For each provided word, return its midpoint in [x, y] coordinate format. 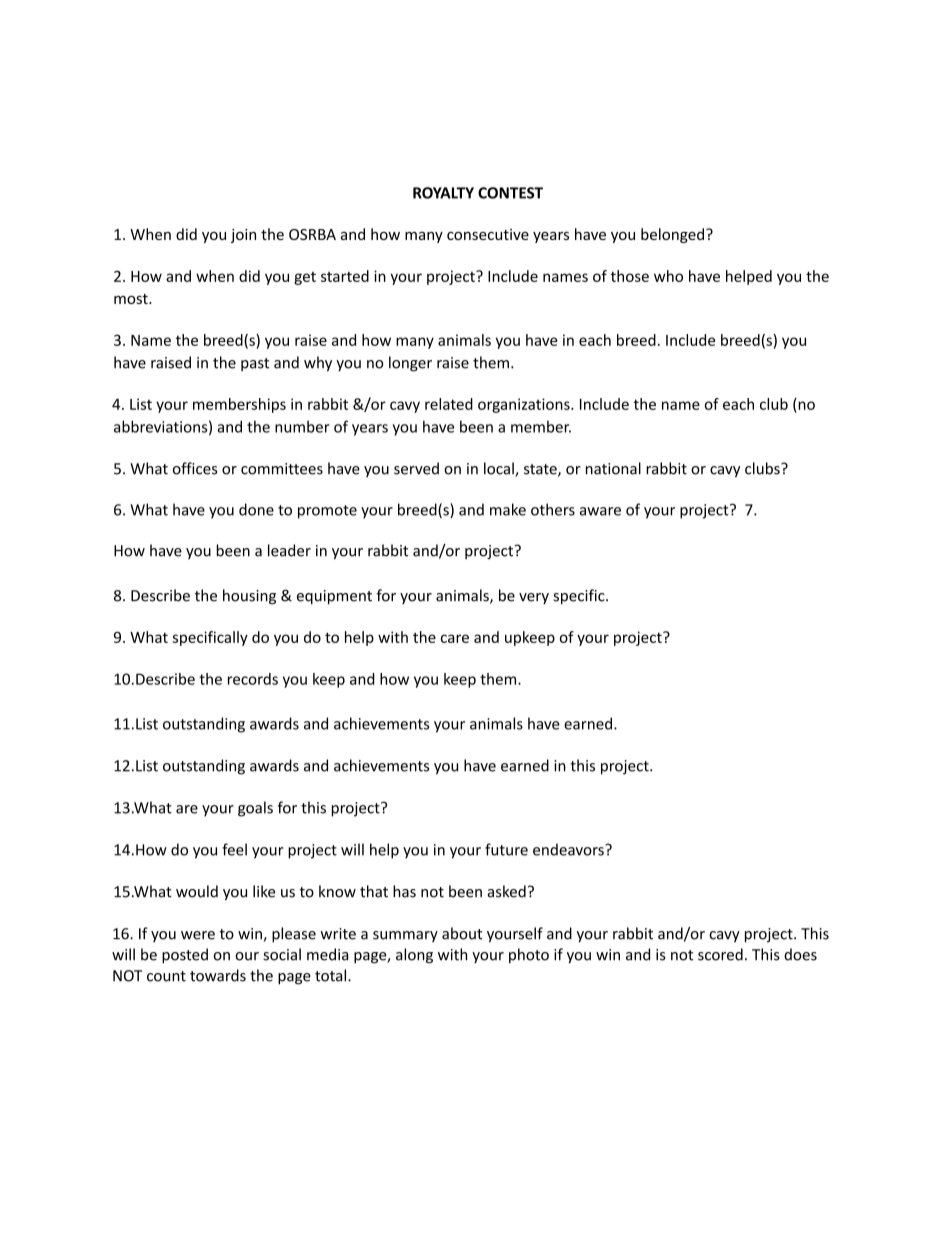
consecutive [488, 234]
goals [255, 809]
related [449, 404]
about [462, 933]
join [243, 236]
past [255, 364]
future [506, 849]
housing [249, 597]
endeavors [569, 849]
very [534, 598]
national [613, 468]
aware [600, 511]
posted [185, 956]
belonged [672, 235]
